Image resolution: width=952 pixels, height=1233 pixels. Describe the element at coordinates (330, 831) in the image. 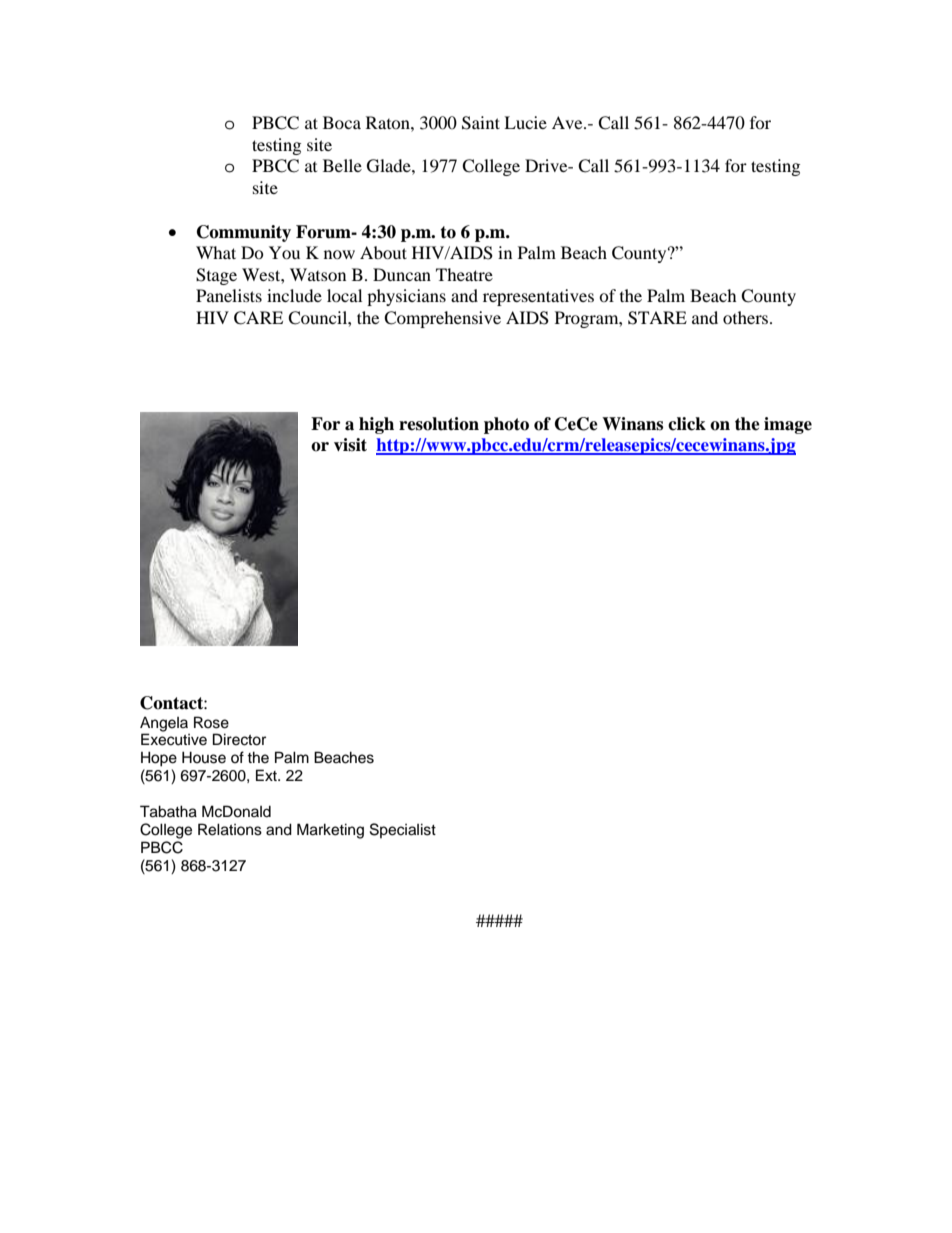

I see `Marketing` at that location.
